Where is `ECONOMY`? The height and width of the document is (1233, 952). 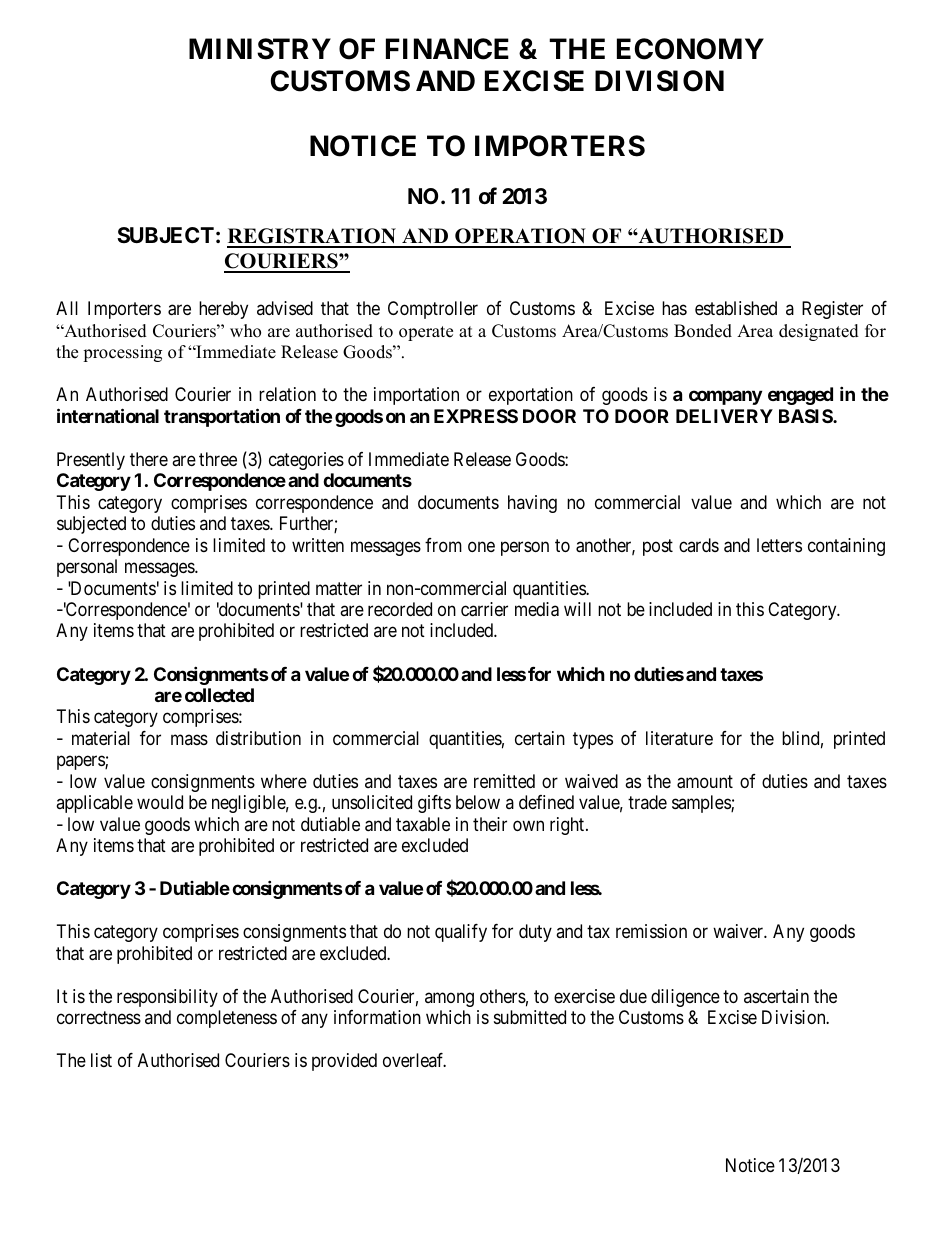 ECONOMY is located at coordinates (690, 49).
